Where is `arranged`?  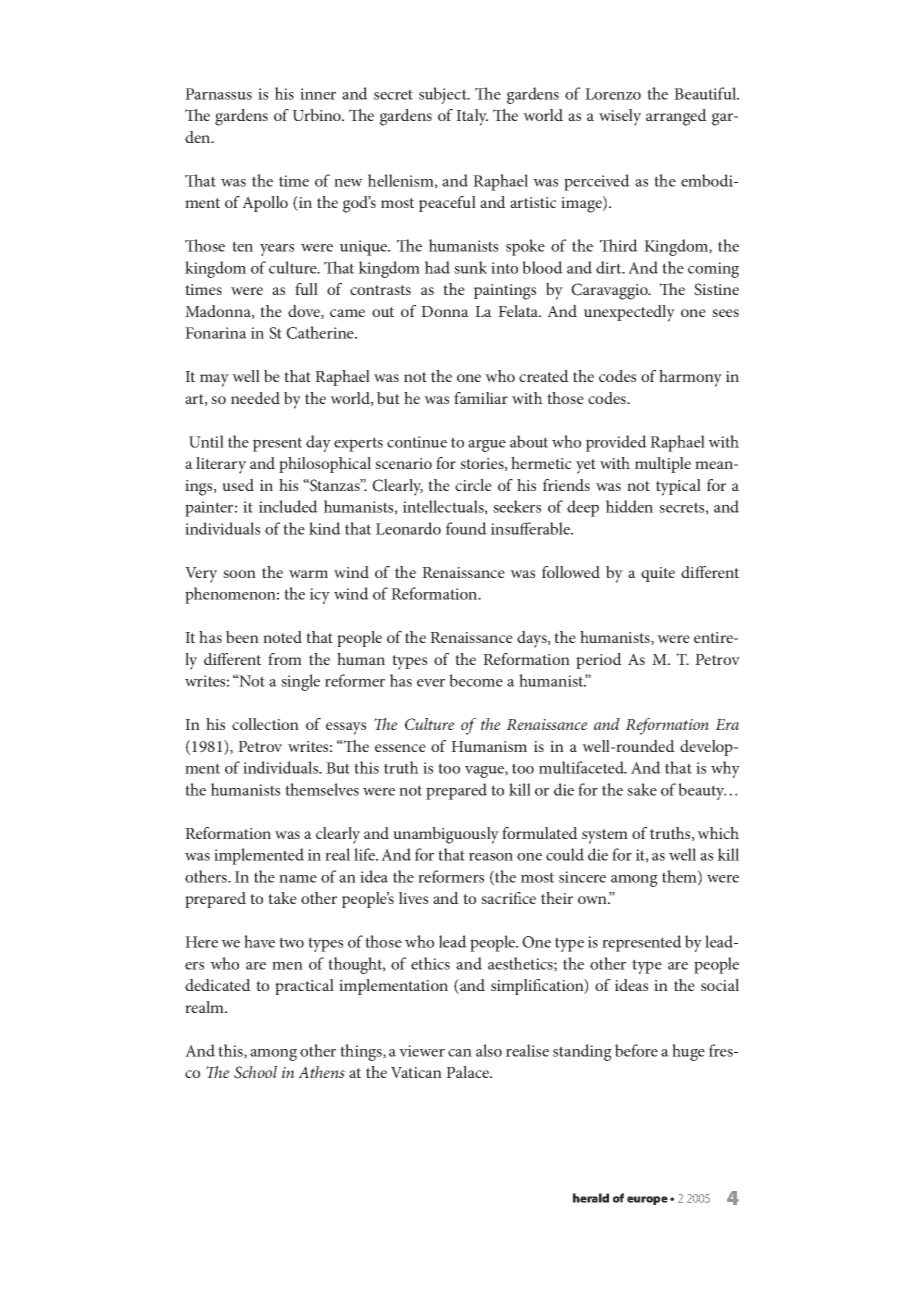
arranged is located at coordinates (676, 117).
